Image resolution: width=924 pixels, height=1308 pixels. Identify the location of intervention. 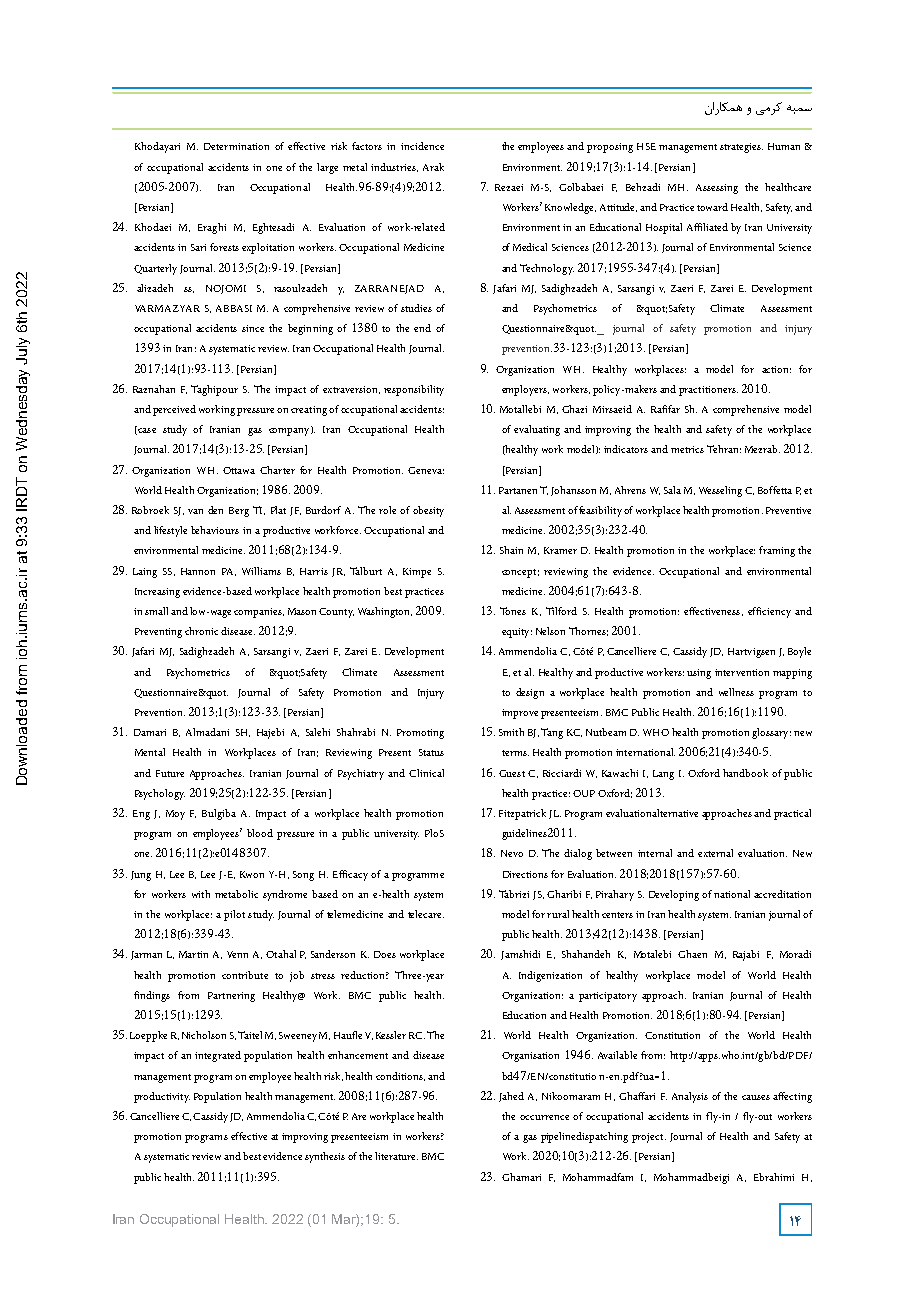
(742, 672).
